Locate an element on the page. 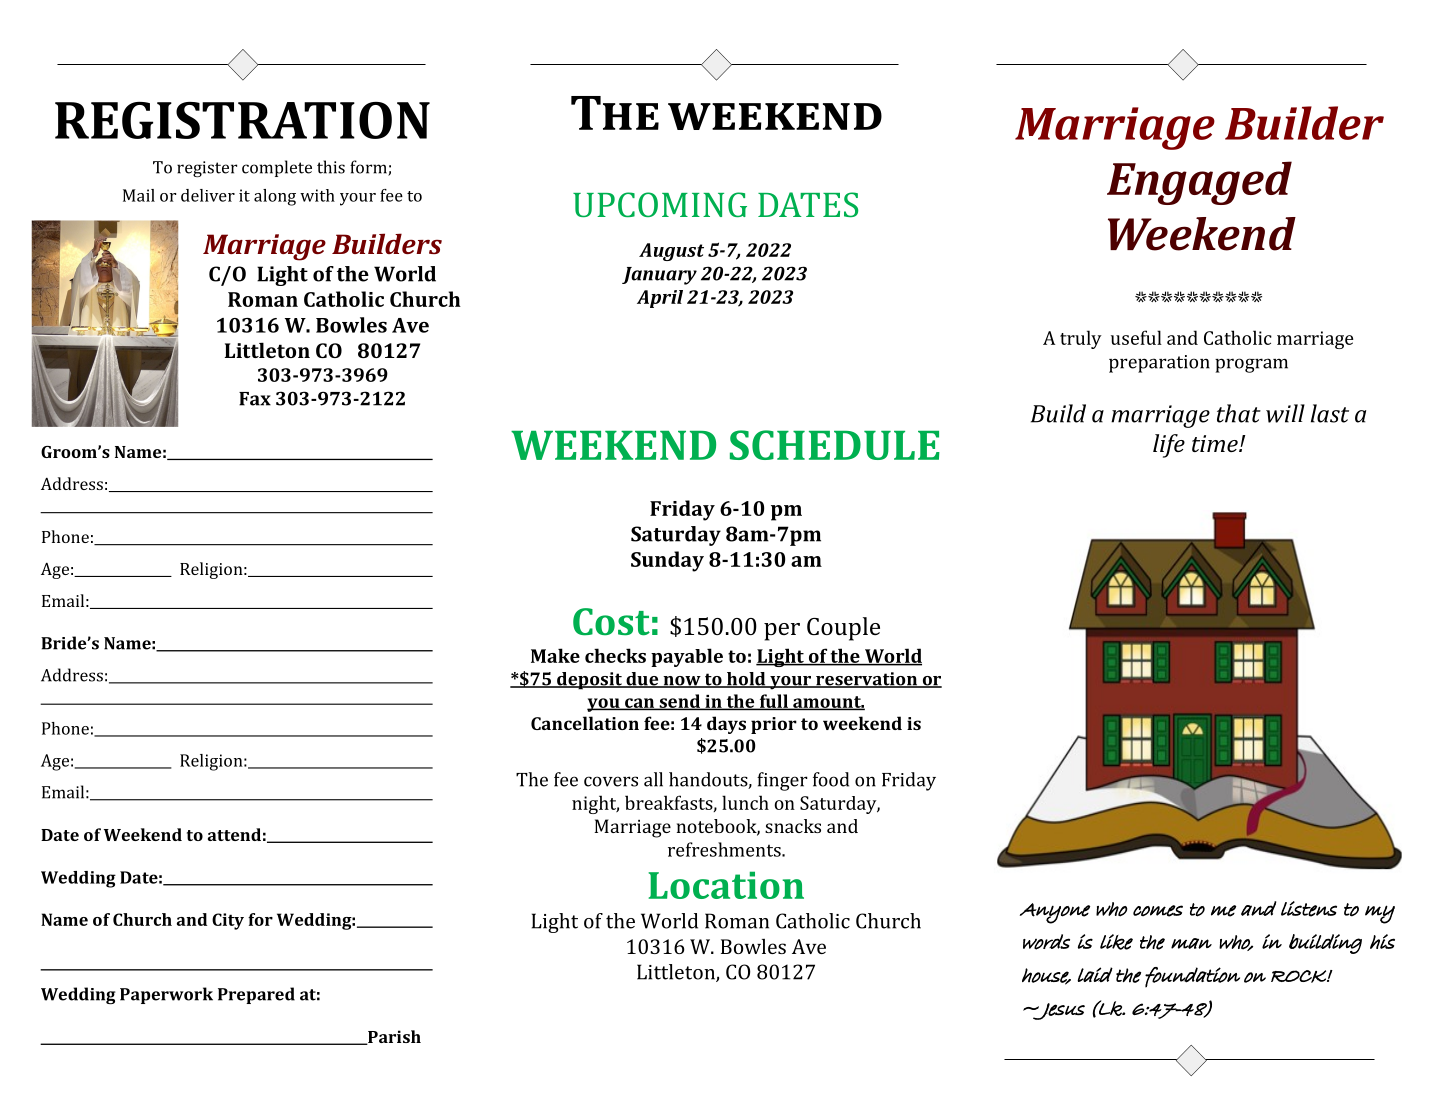 The width and height of the image is (1437, 1110). this is located at coordinates (331, 167).
